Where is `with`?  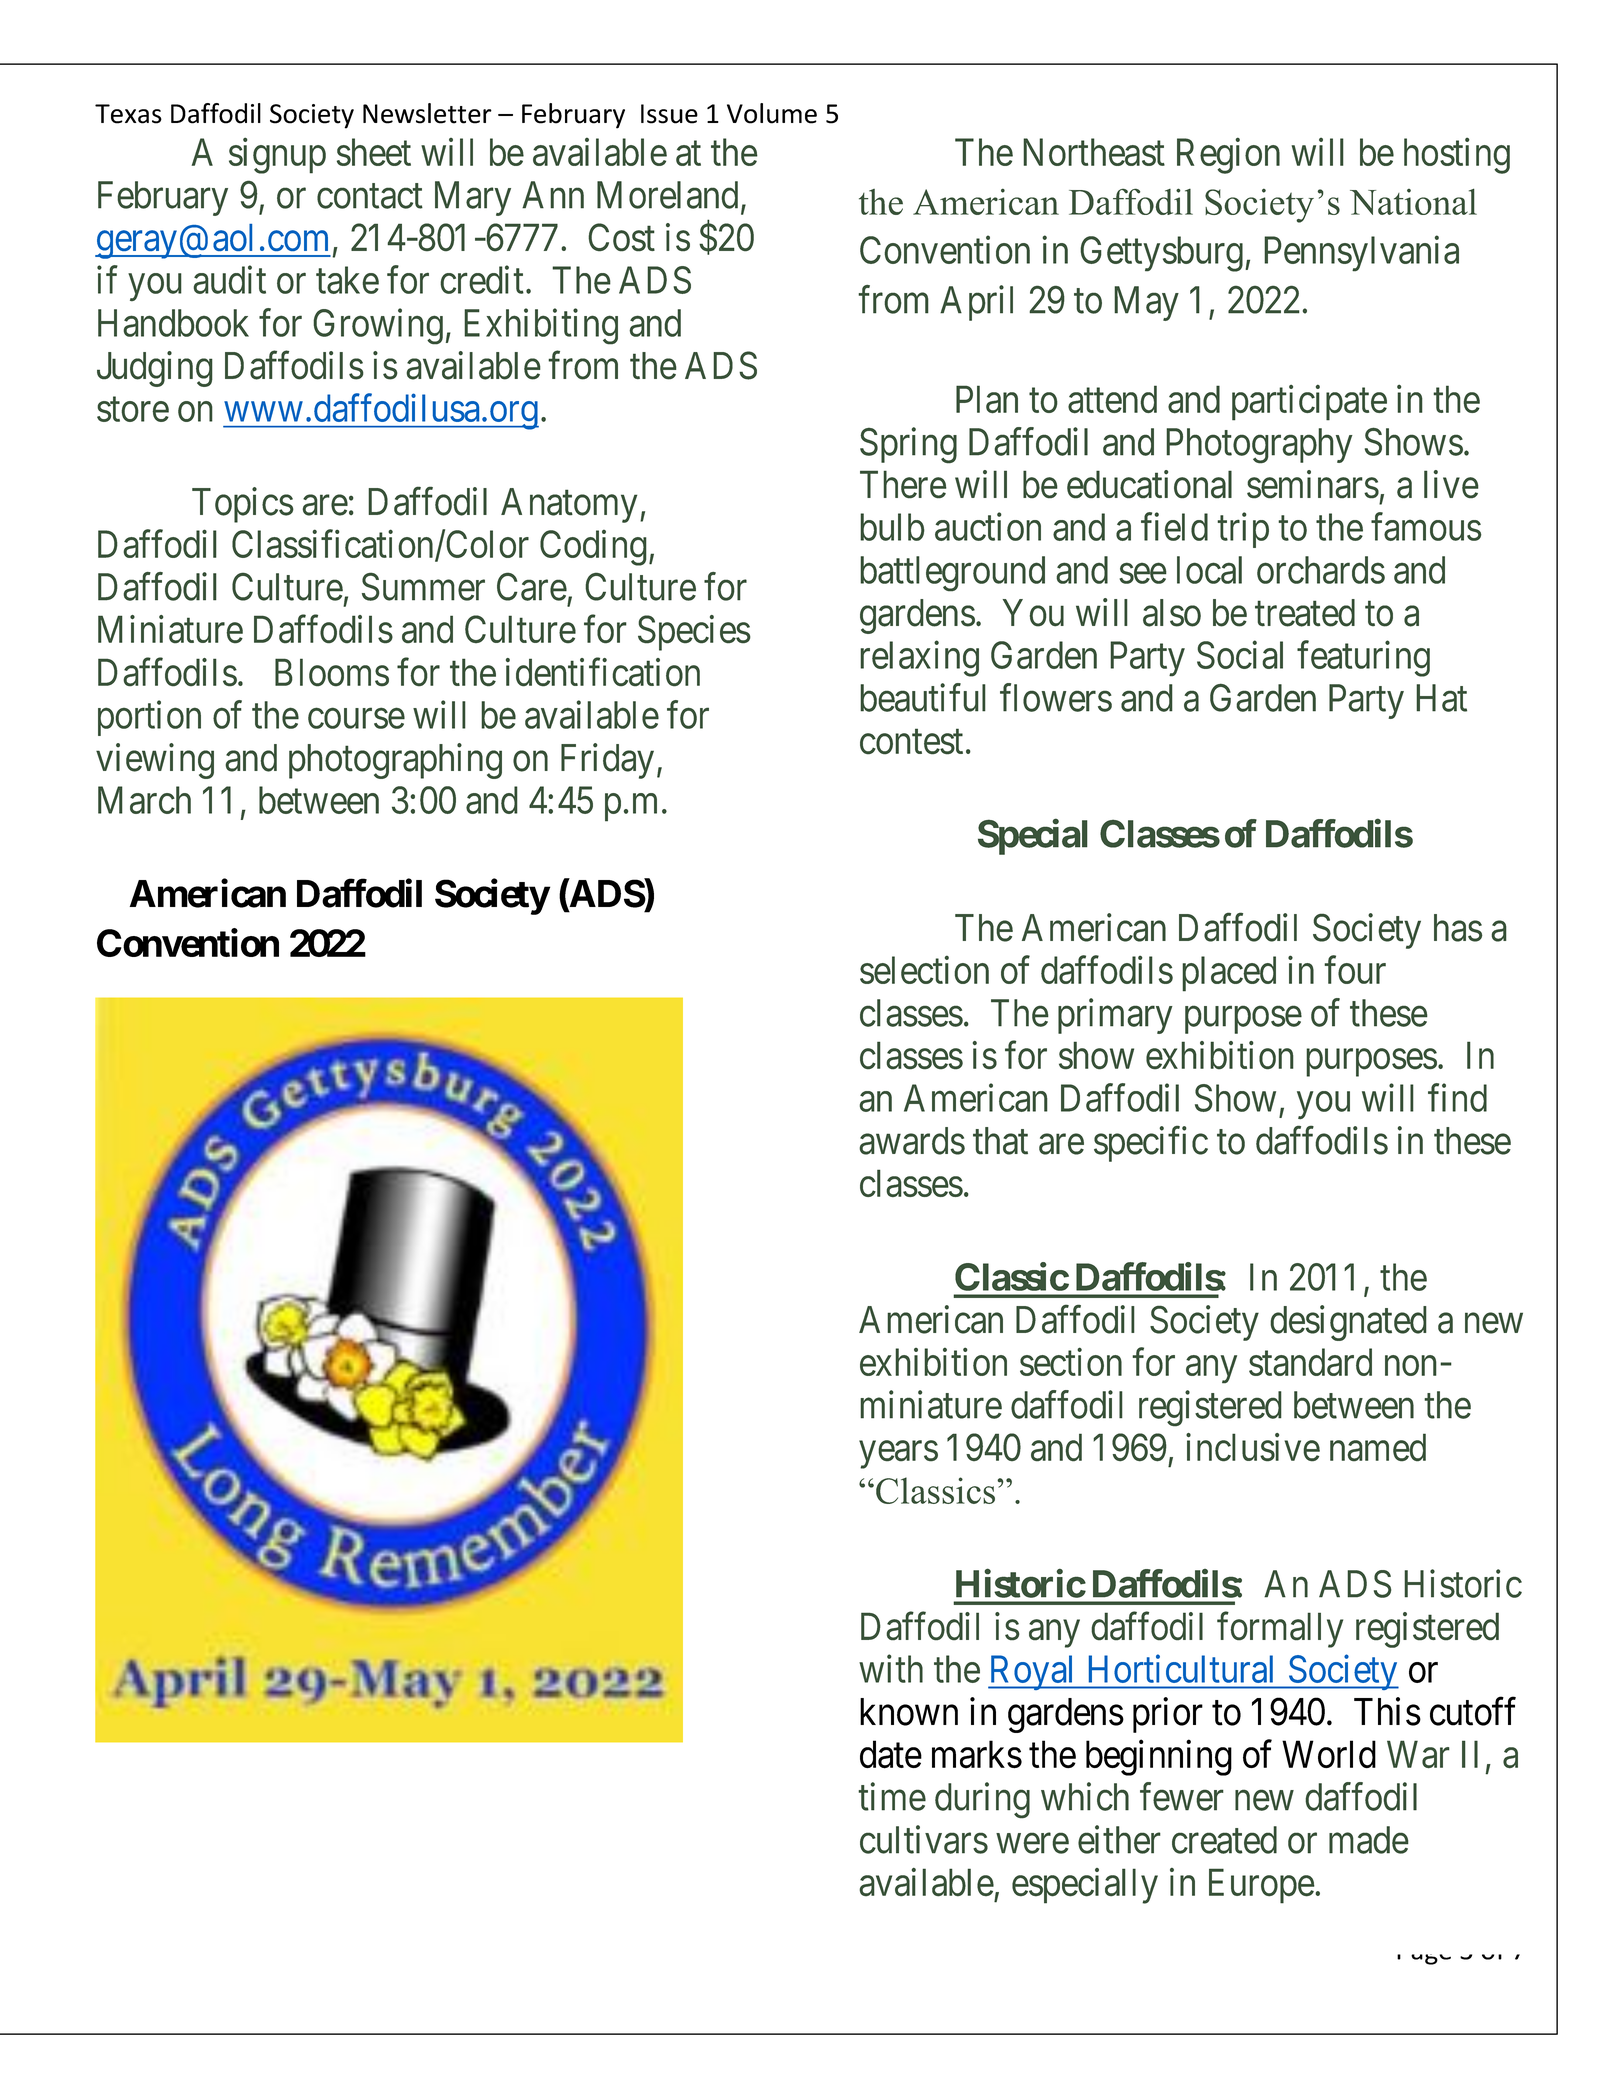
with is located at coordinates (891, 1669).
